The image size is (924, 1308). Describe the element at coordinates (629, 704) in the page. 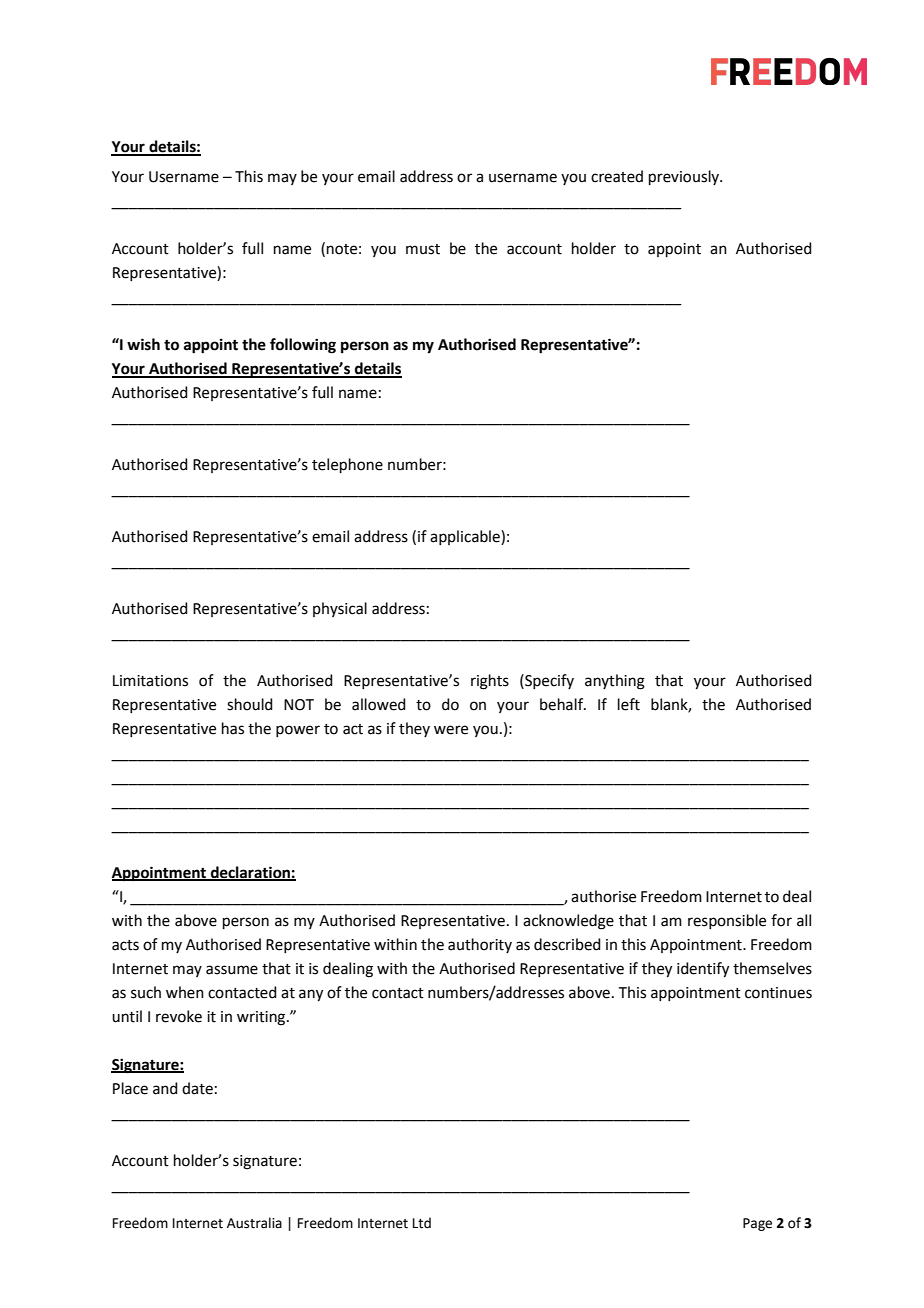

I see `left` at that location.
